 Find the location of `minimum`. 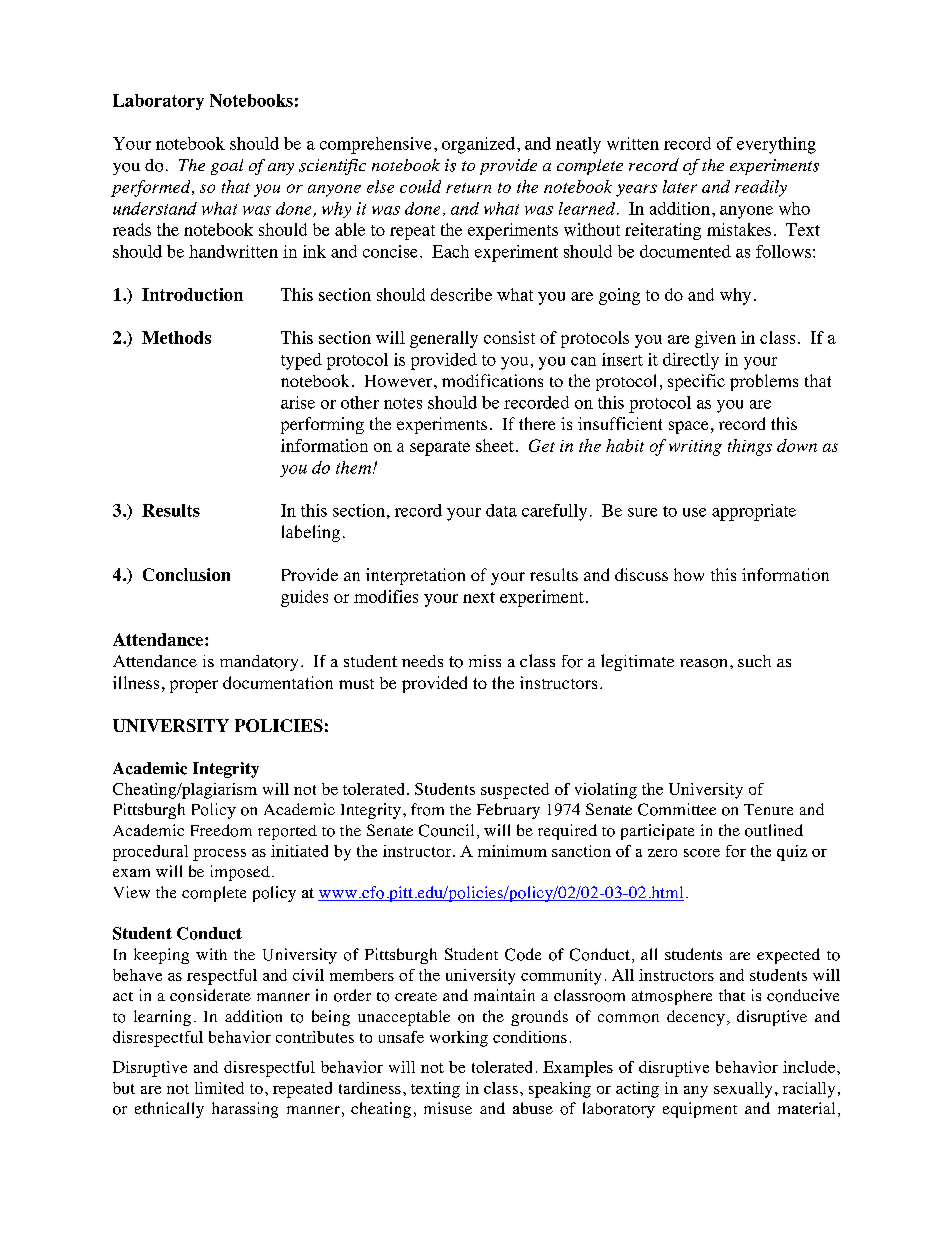

minimum is located at coordinates (512, 851).
